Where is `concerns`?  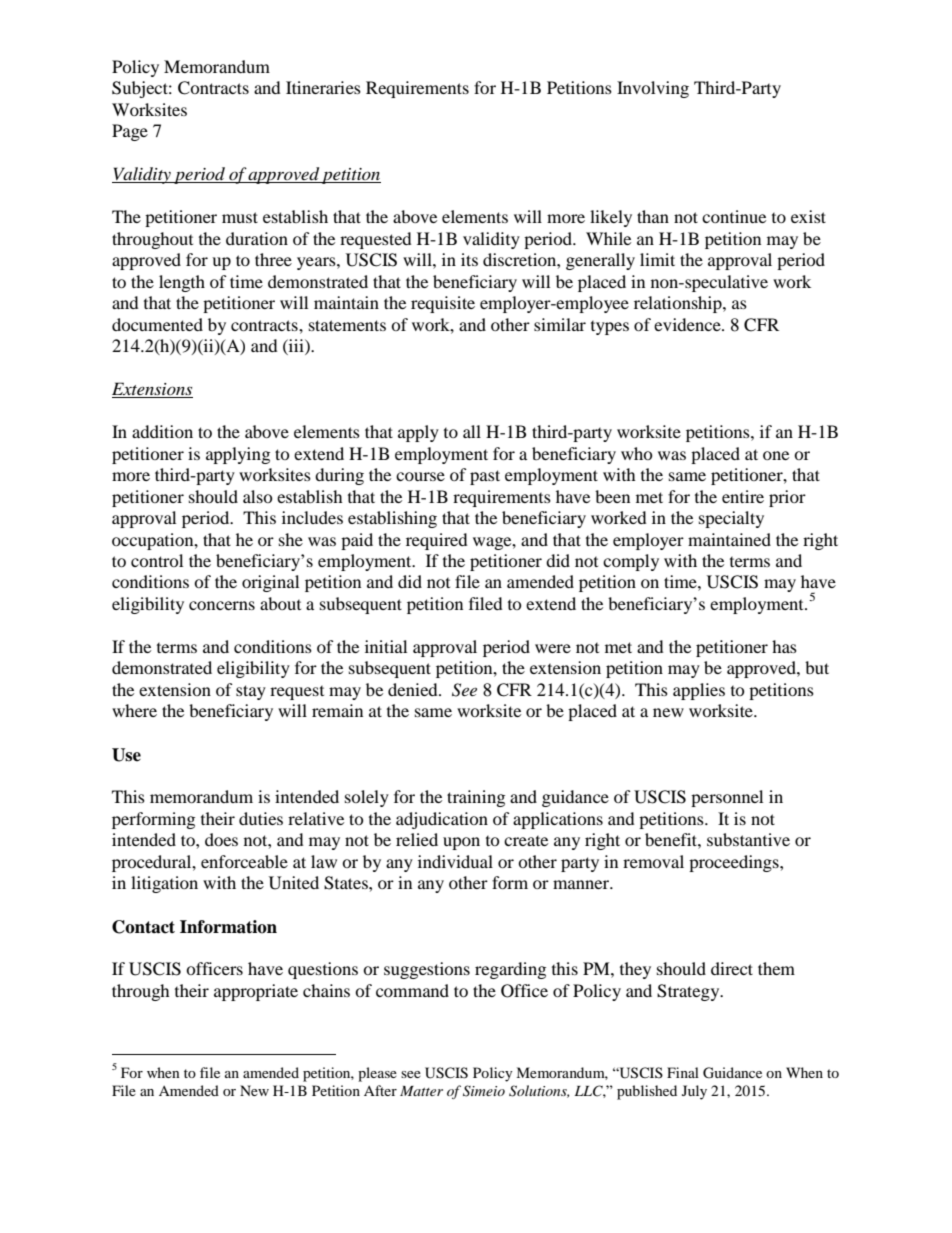 concerns is located at coordinates (222, 605).
